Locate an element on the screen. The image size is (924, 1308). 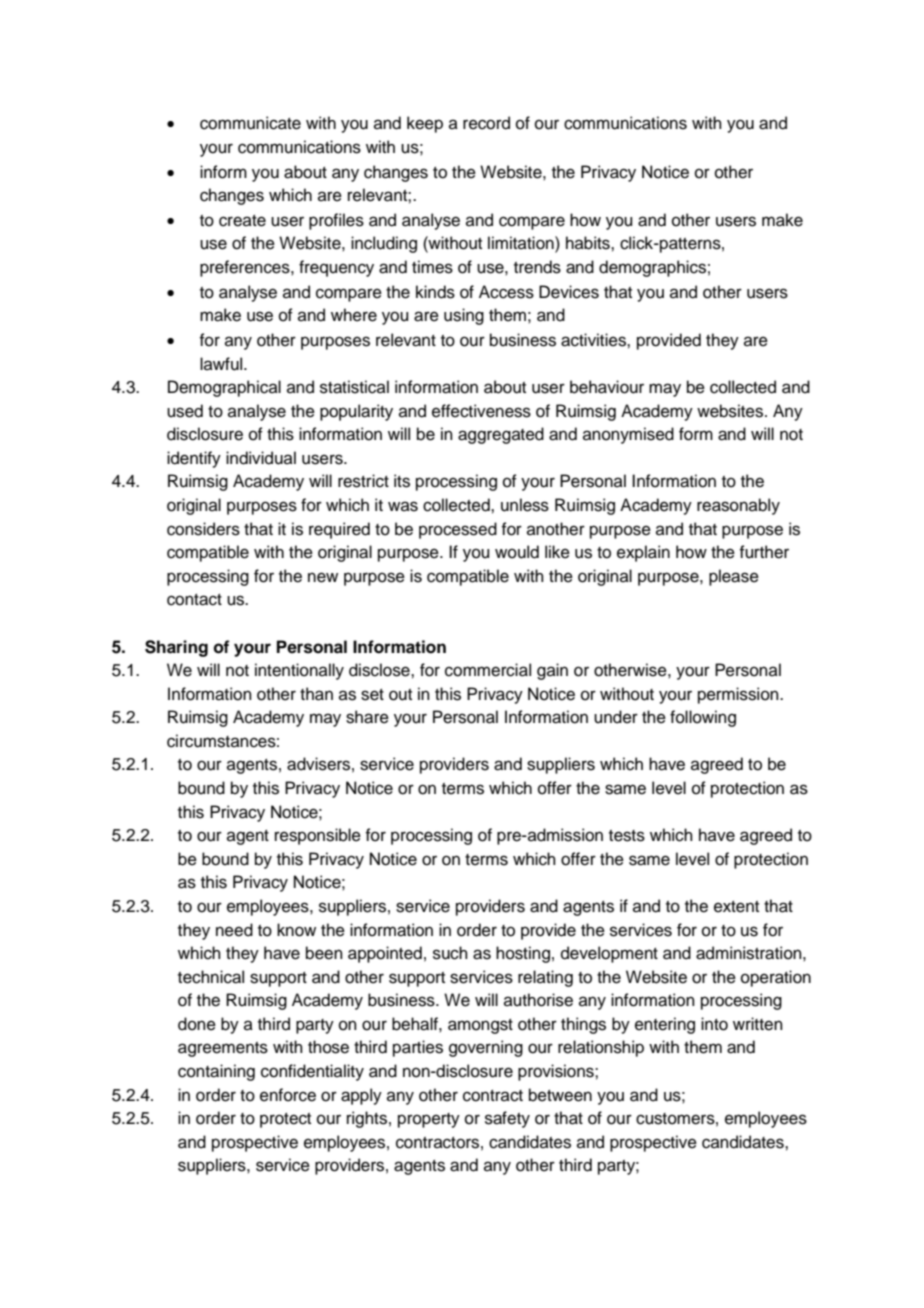
responsible is located at coordinates (318, 836).
